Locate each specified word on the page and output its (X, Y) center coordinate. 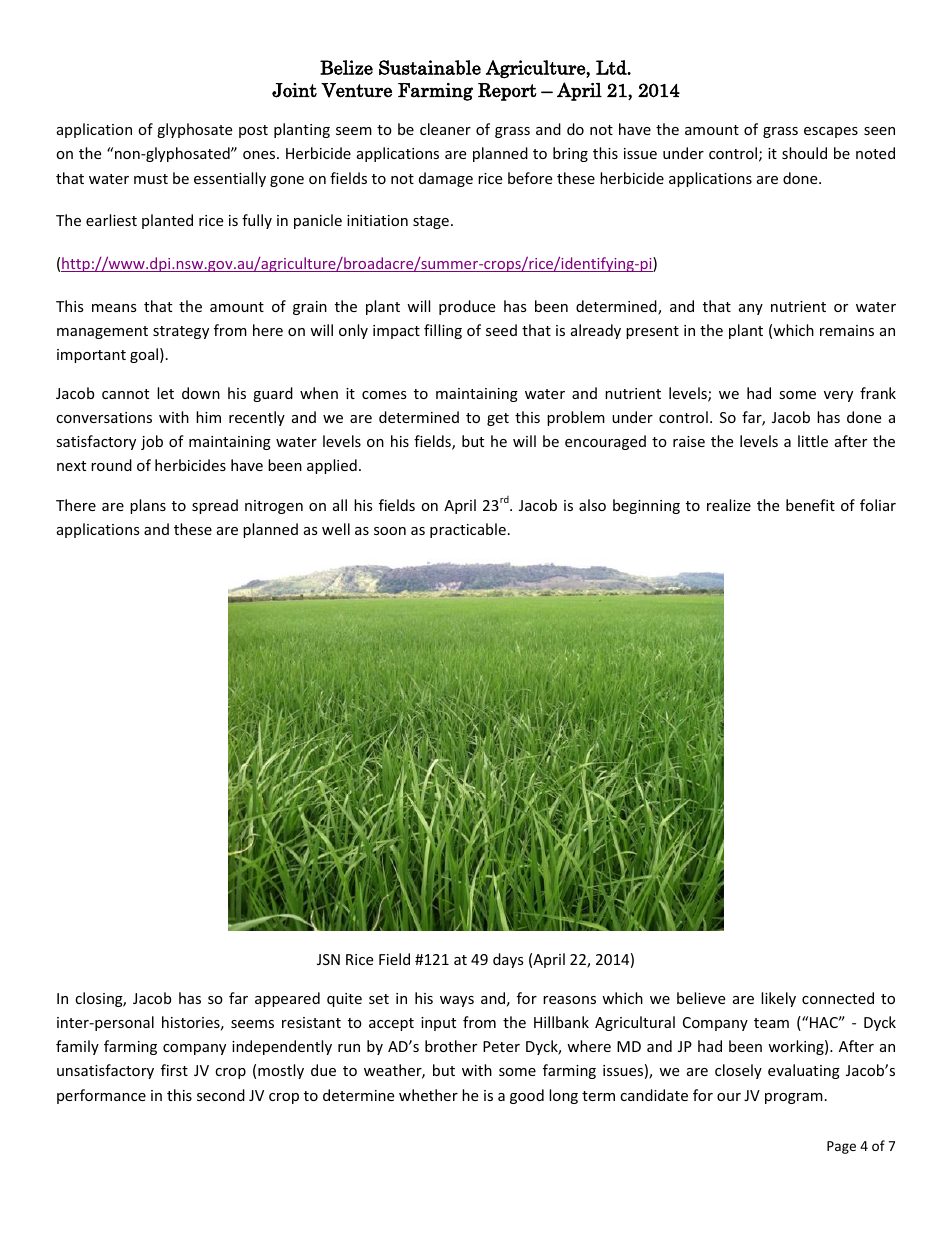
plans (148, 506)
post (253, 131)
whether (428, 1095)
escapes (831, 132)
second (221, 1095)
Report (507, 92)
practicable (468, 530)
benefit (810, 505)
